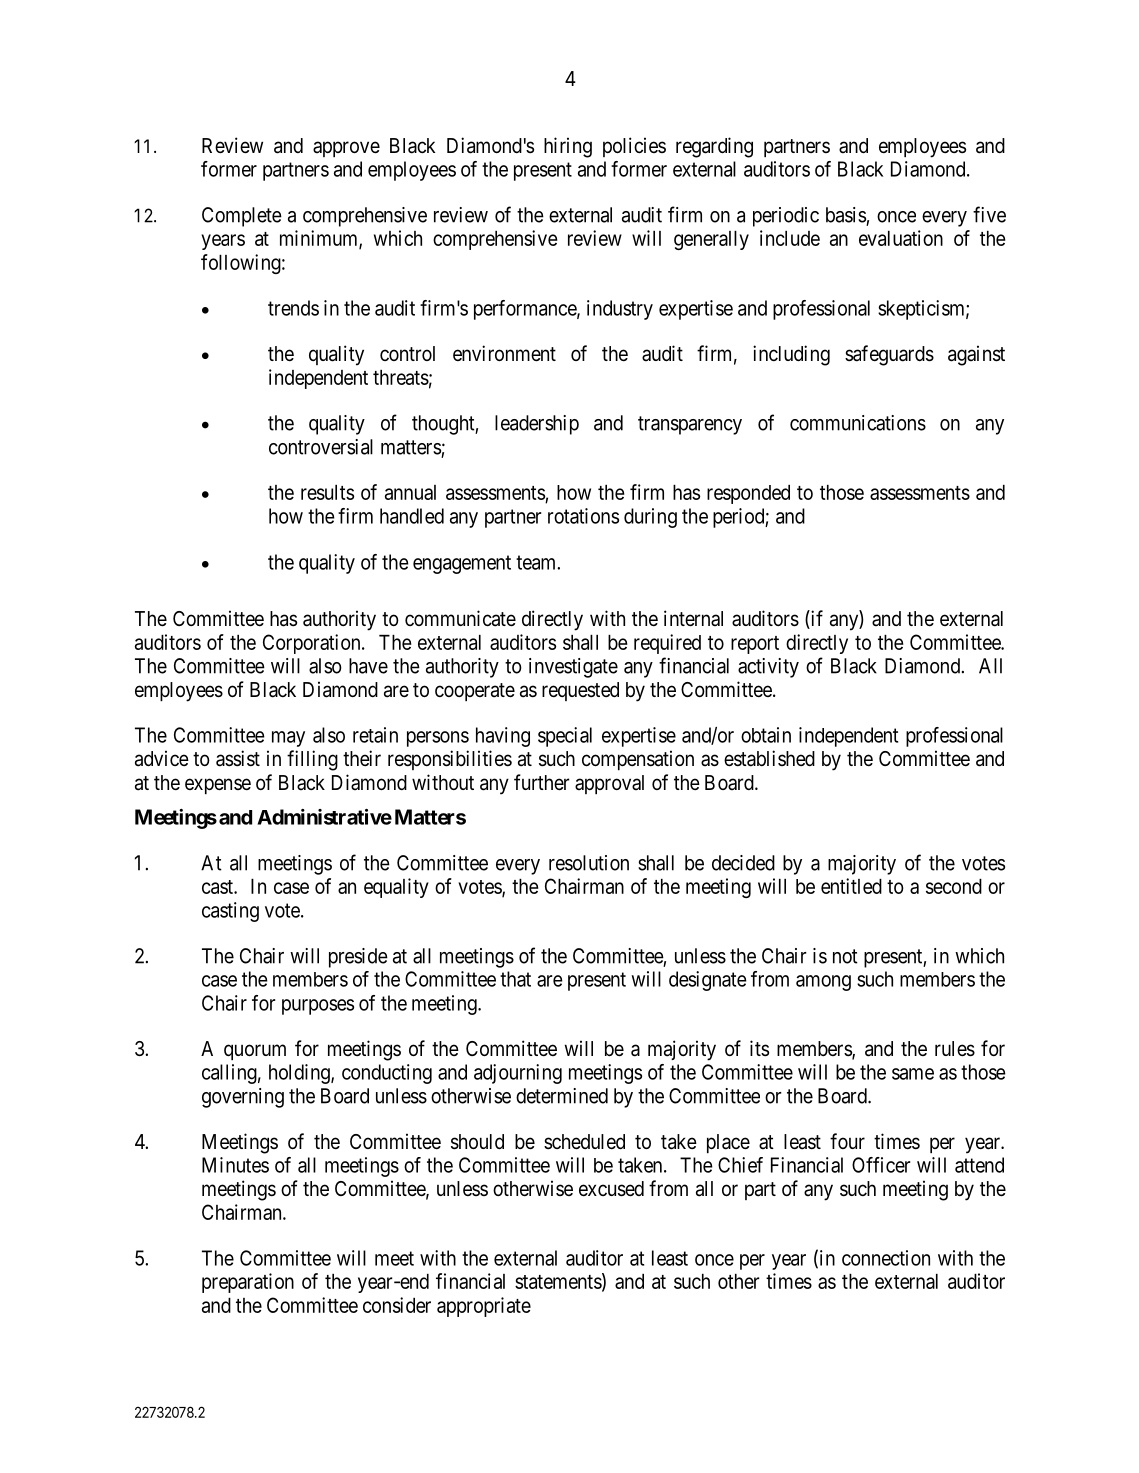  I want to click on appropriate, so click(484, 1307).
